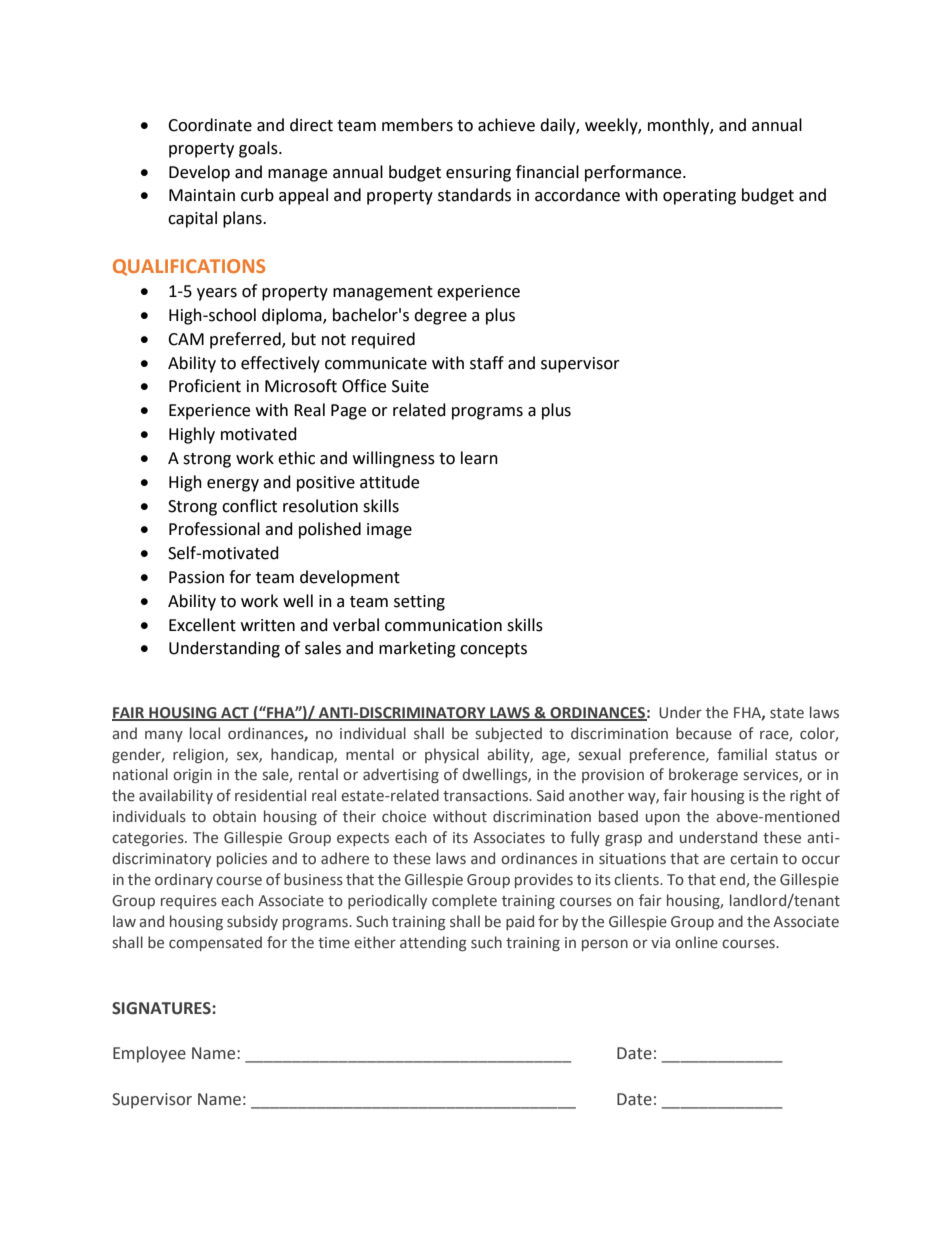  I want to click on communication, so click(443, 625).
